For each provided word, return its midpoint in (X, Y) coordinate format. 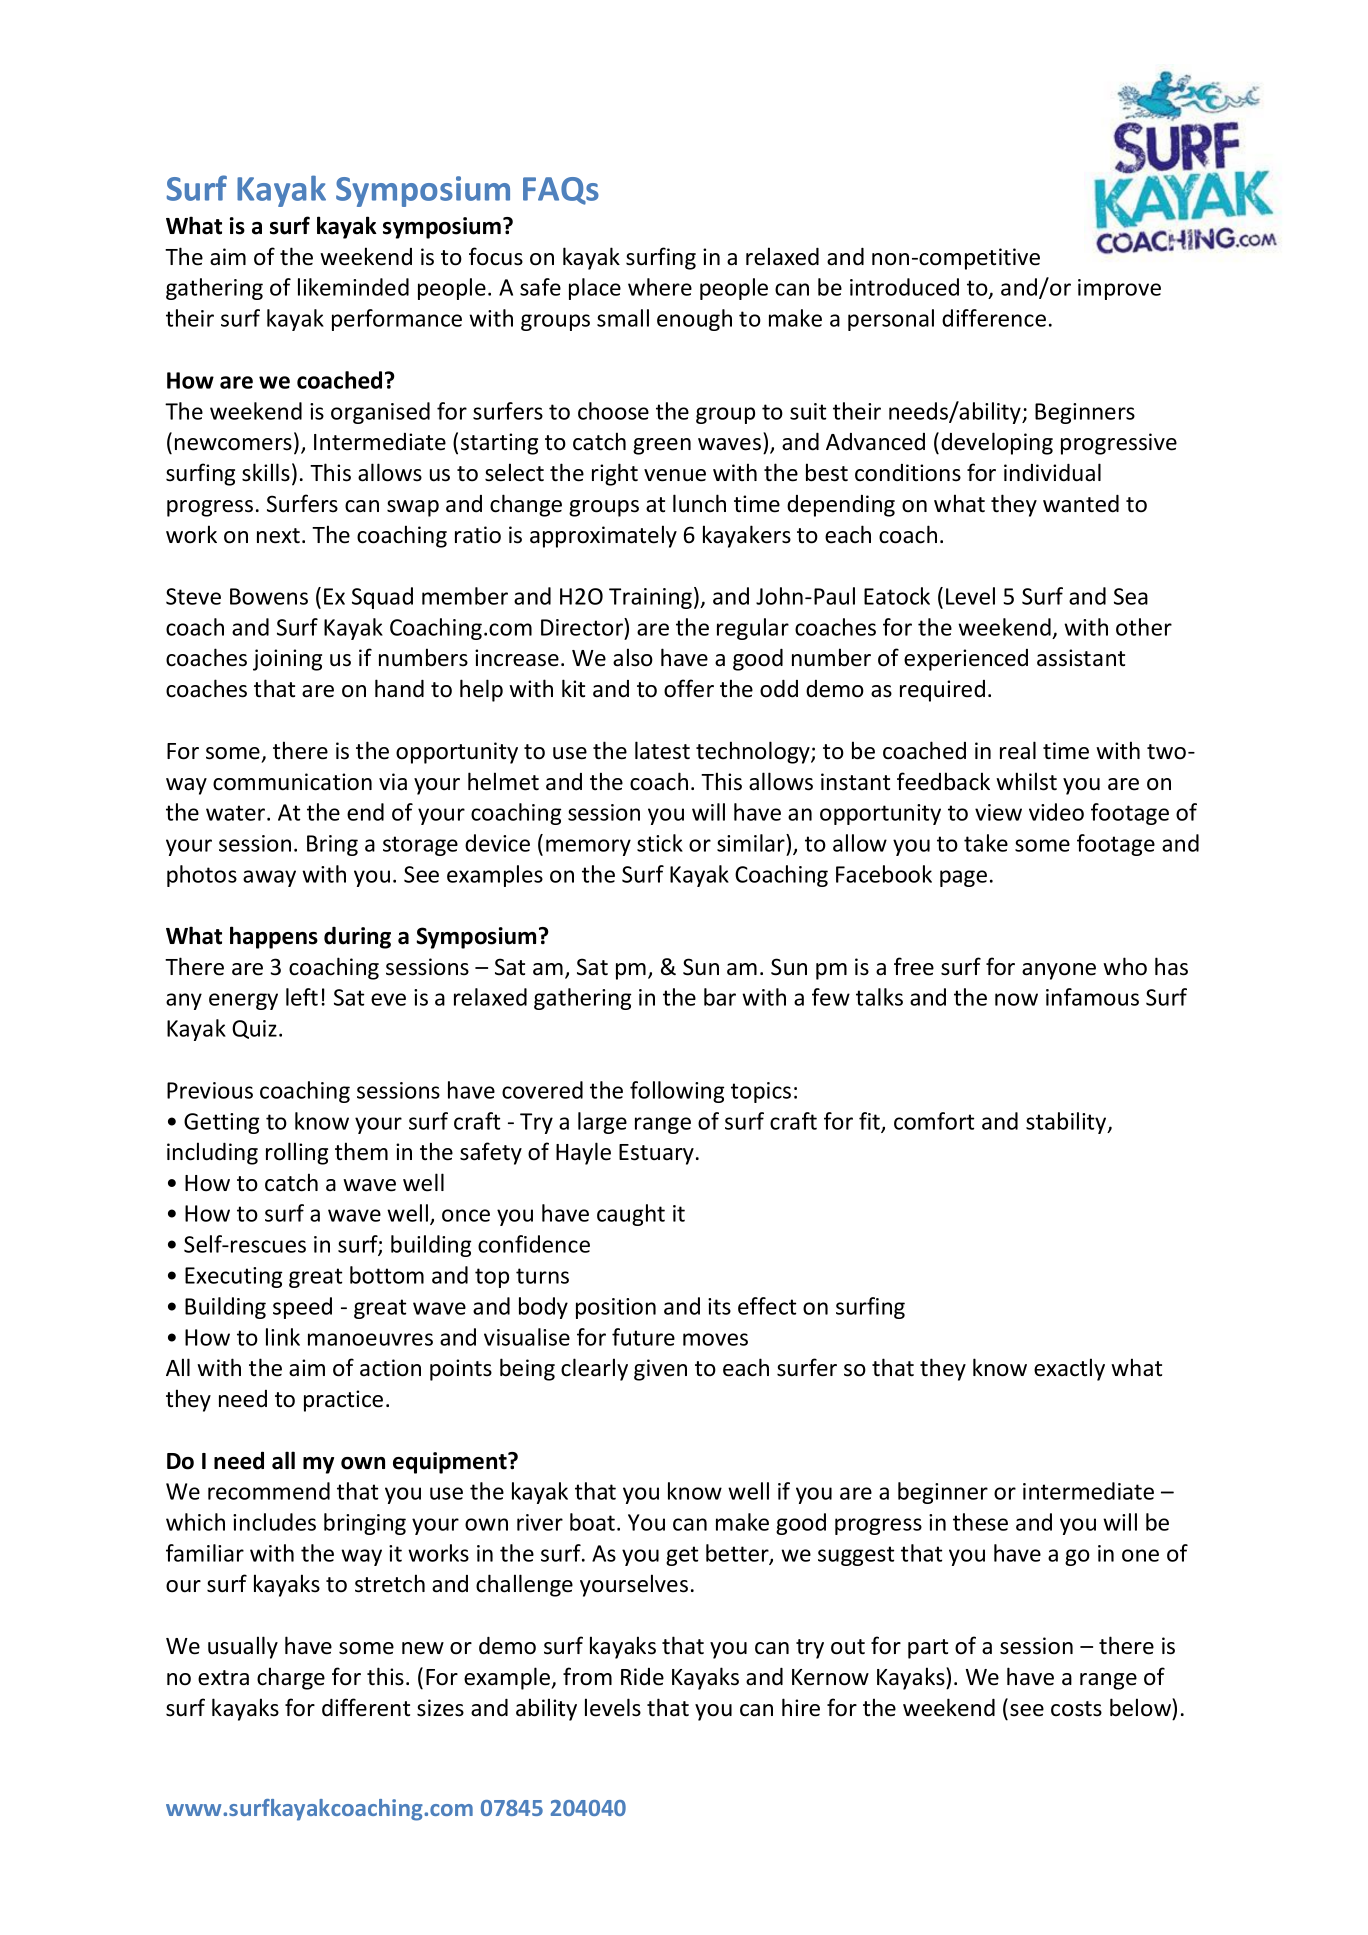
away (269, 878)
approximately (603, 536)
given (660, 1370)
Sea (1131, 596)
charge (291, 1678)
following (677, 1092)
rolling (297, 1153)
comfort (934, 1121)
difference (994, 318)
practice (343, 1401)
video (1056, 812)
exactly (1069, 1369)
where (660, 287)
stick (660, 843)
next (278, 536)
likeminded (353, 287)
